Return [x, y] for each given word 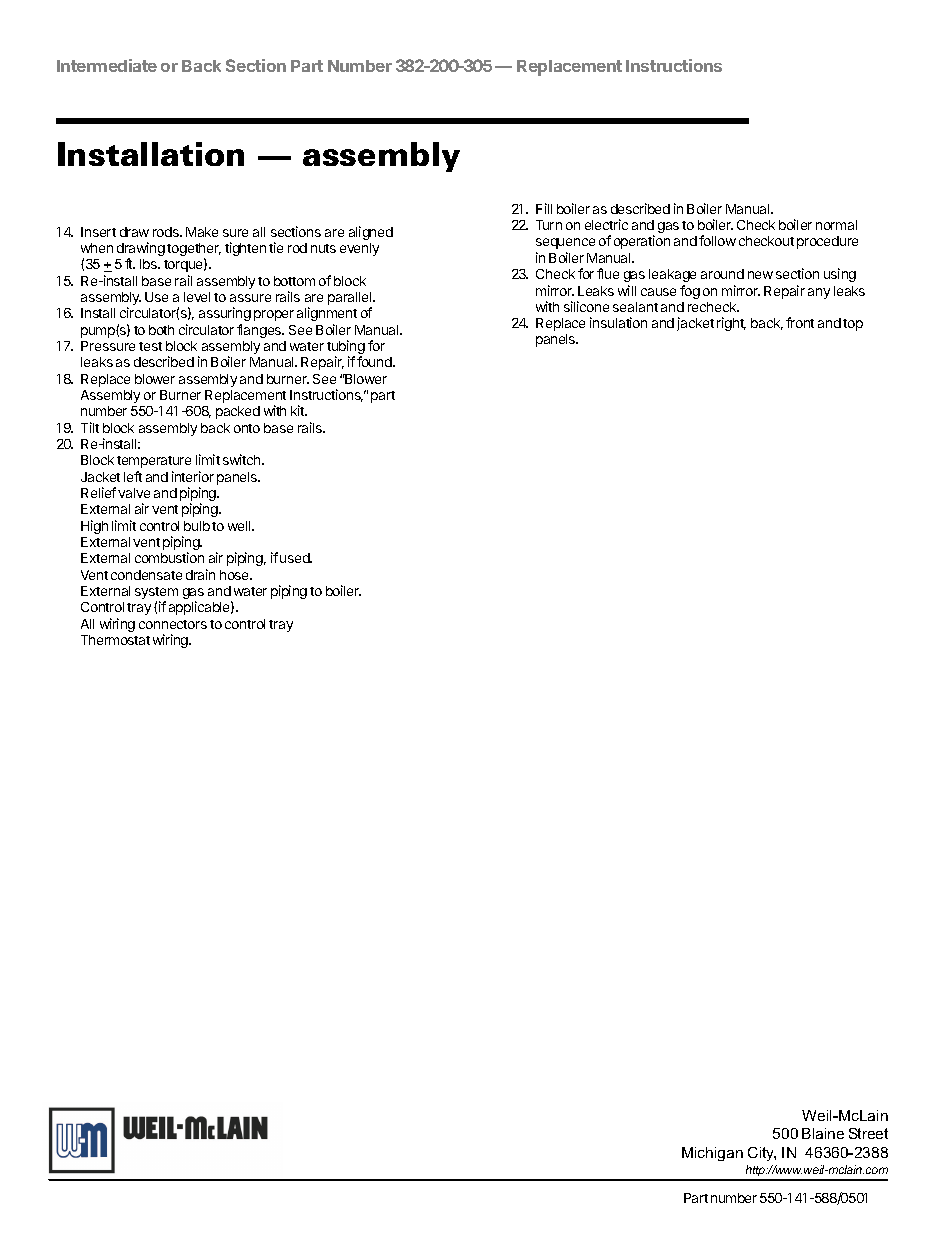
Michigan [712, 1154]
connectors [173, 624]
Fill [544, 208]
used [296, 558]
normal [836, 225]
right [731, 324]
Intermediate [107, 65]
